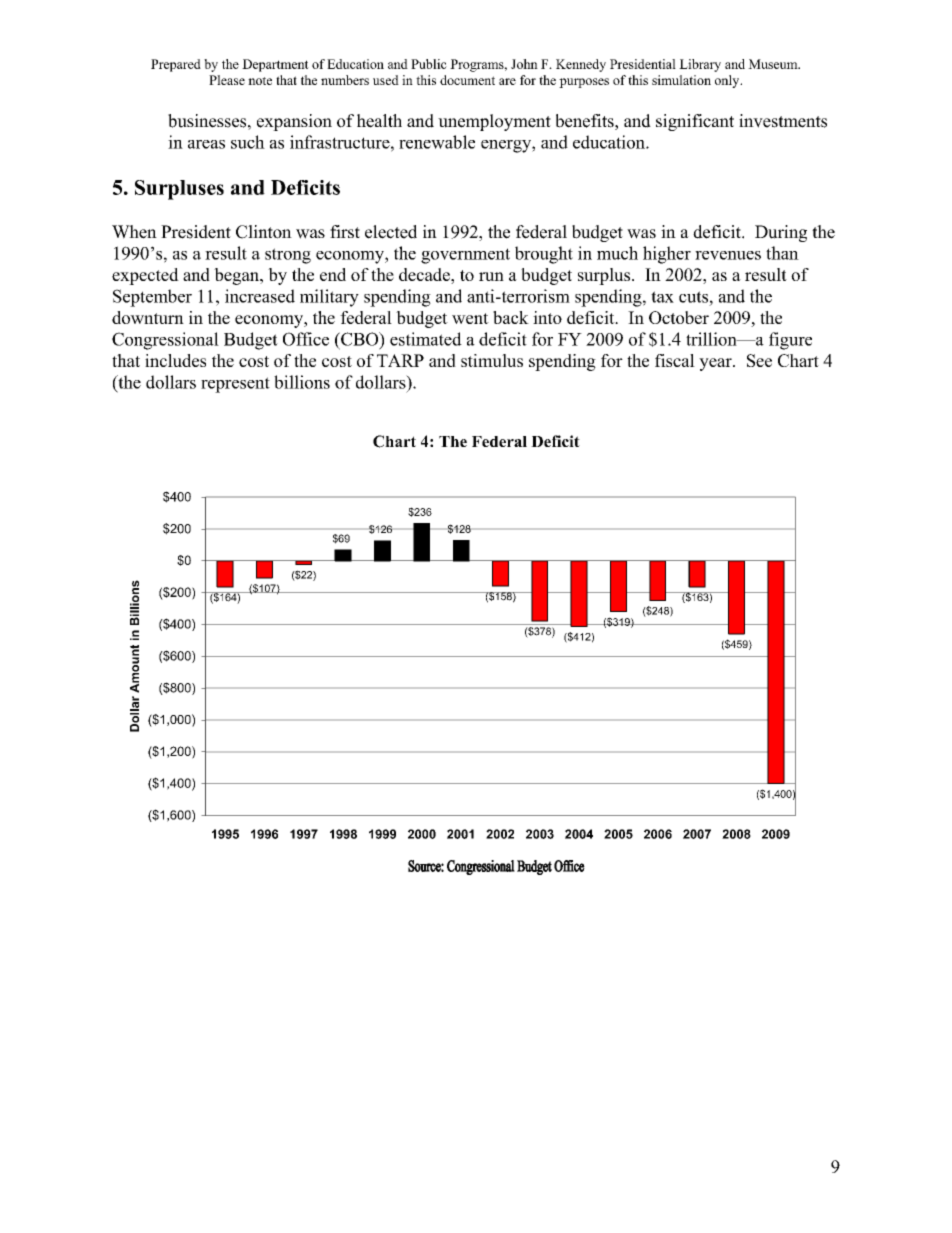 The height and width of the screenshot is (1233, 952). What do you see at coordinates (470, 318) in the screenshot?
I see `went` at bounding box center [470, 318].
